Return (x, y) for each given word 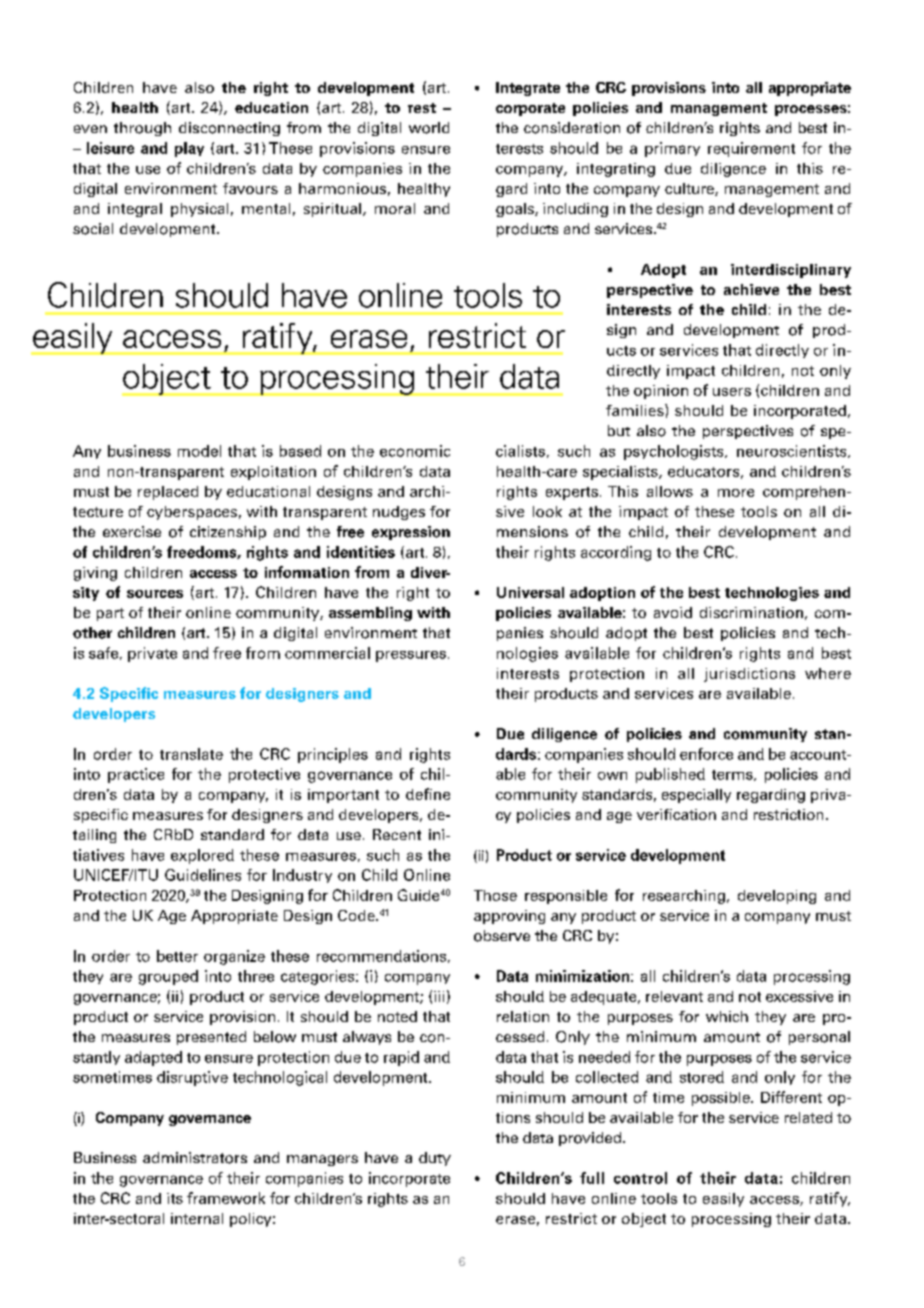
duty (435, 1159)
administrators (195, 1158)
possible (722, 1099)
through (142, 129)
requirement (751, 149)
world (429, 128)
